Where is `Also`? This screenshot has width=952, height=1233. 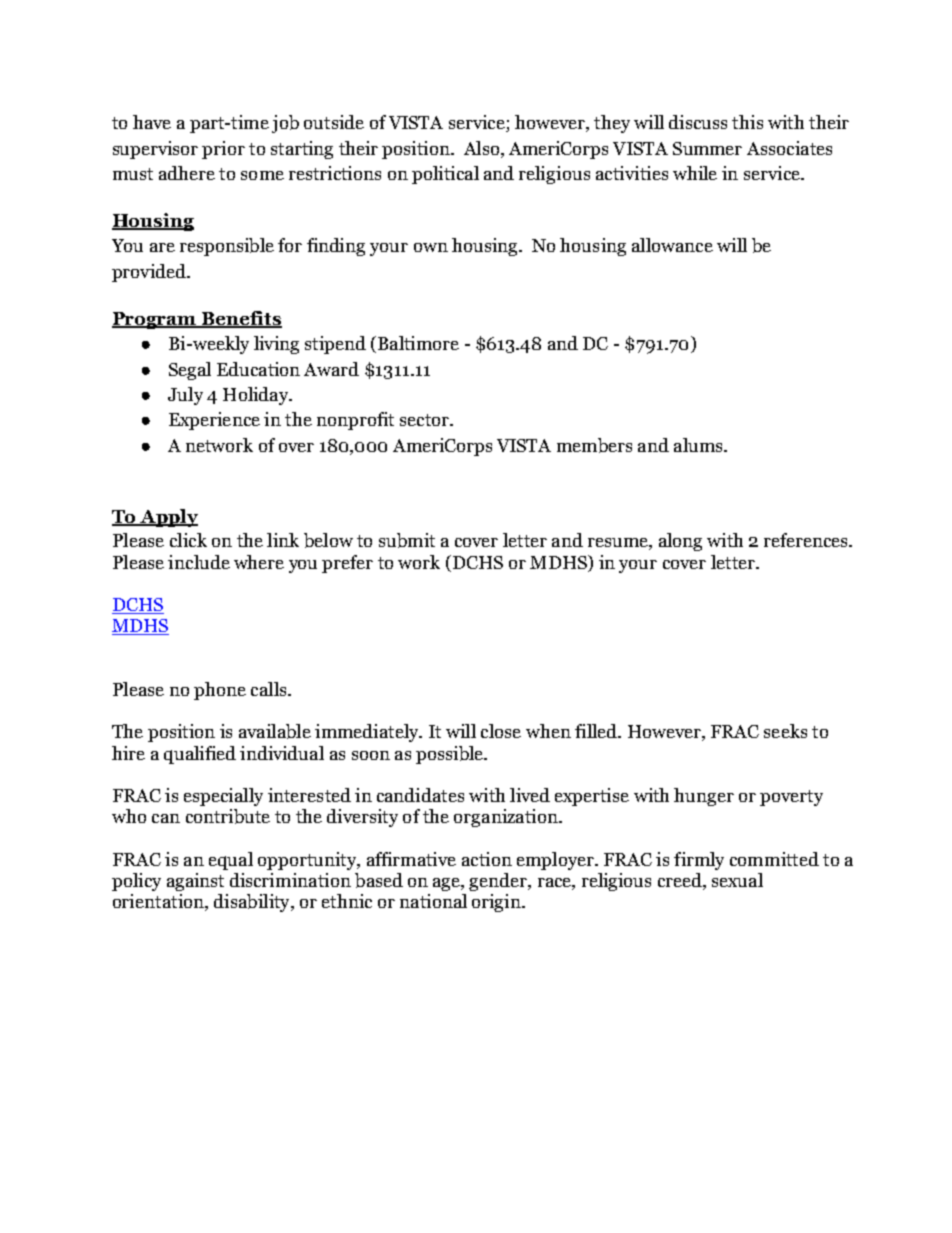
Also is located at coordinates (483, 149).
